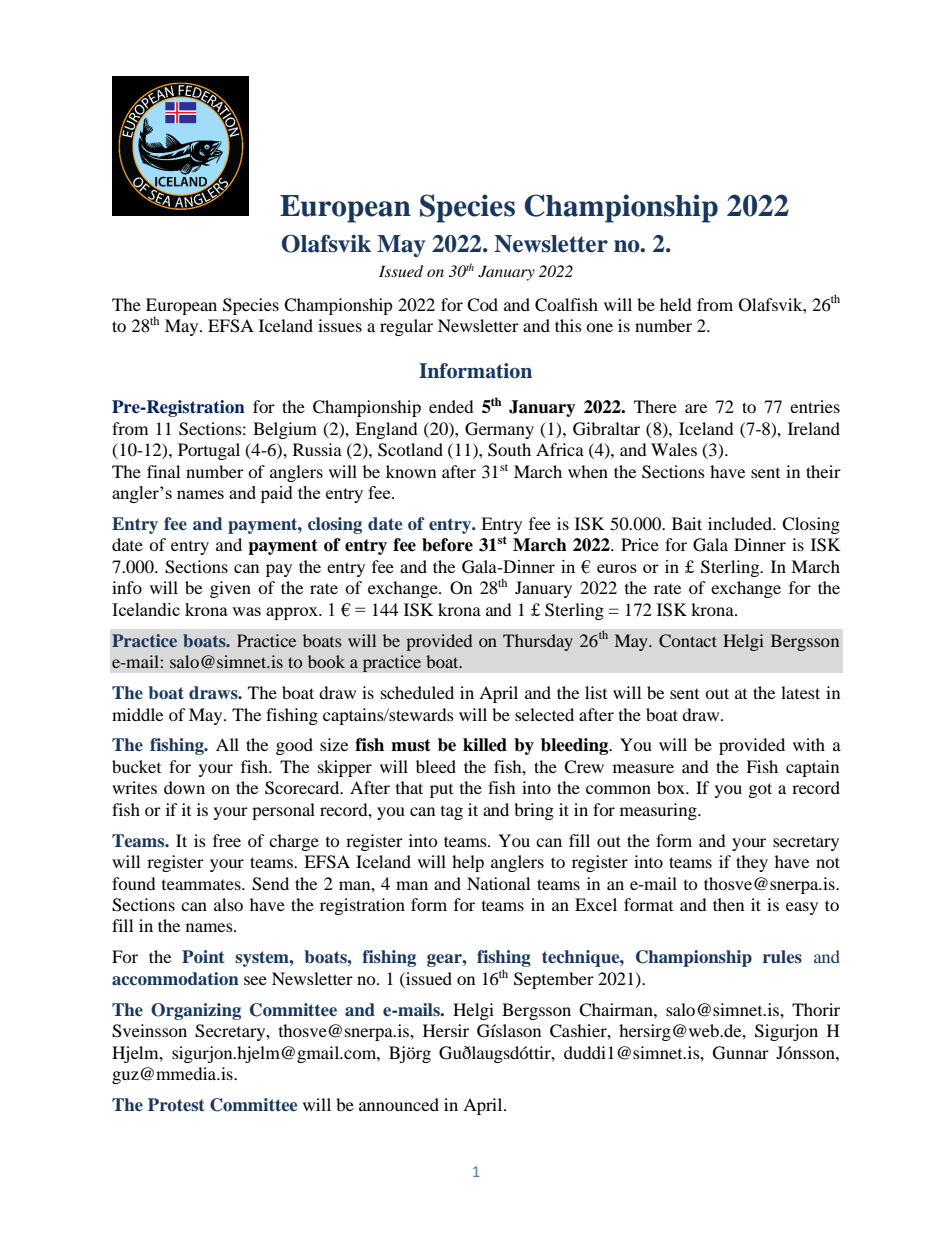 The image size is (952, 1233). What do you see at coordinates (227, 744) in the screenshot?
I see `All` at bounding box center [227, 744].
